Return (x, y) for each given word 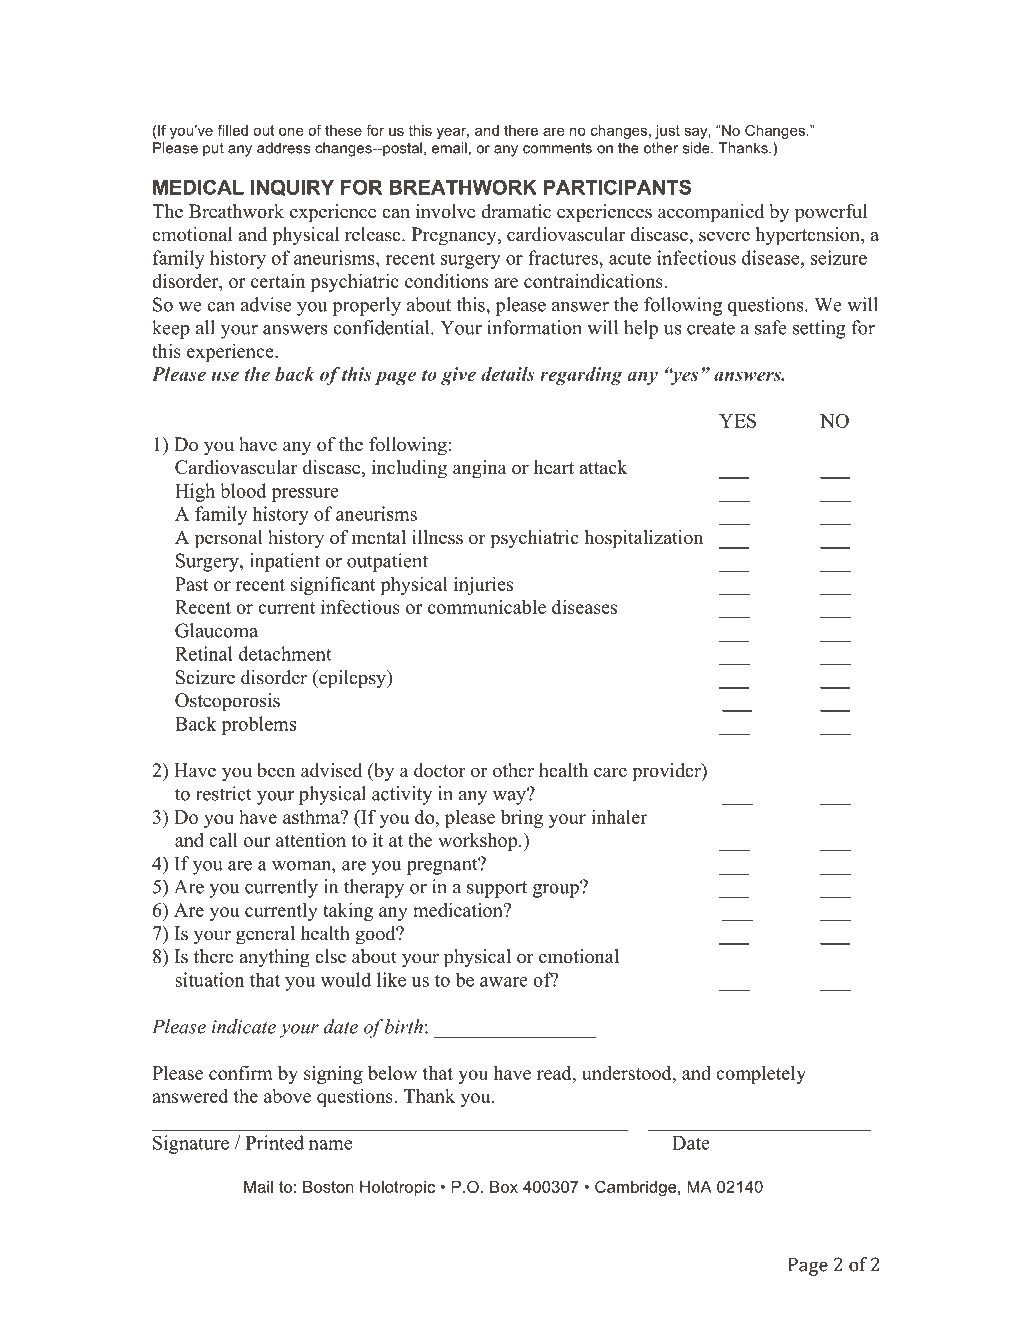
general (265, 935)
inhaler (619, 816)
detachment (285, 653)
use (225, 376)
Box (504, 1187)
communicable (487, 606)
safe (771, 327)
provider (667, 772)
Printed (275, 1142)
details (508, 374)
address (283, 148)
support (497, 889)
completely (761, 1074)
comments (557, 148)
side (697, 148)
